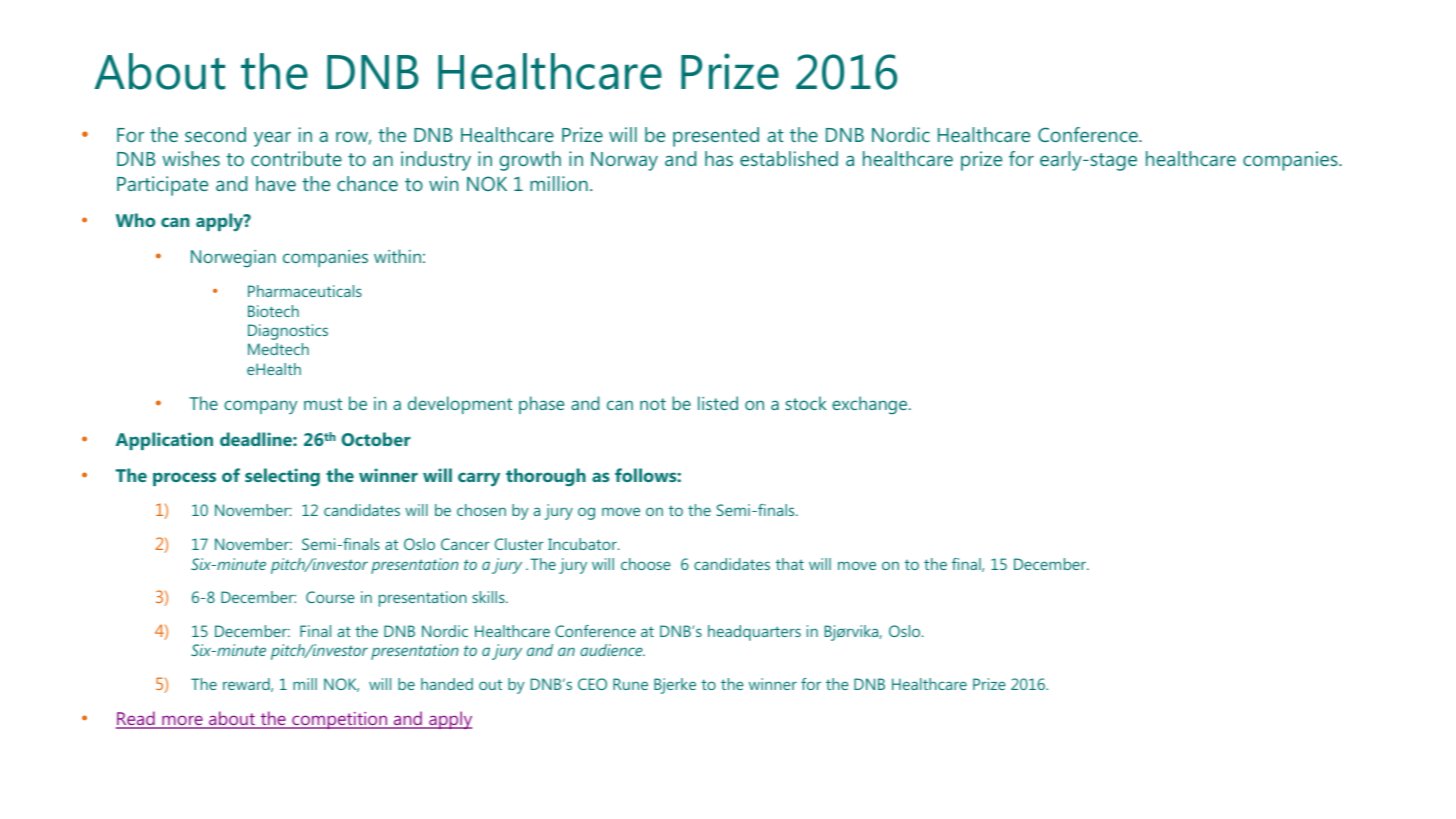  What do you see at coordinates (806, 403) in the screenshot?
I see `stock` at bounding box center [806, 403].
